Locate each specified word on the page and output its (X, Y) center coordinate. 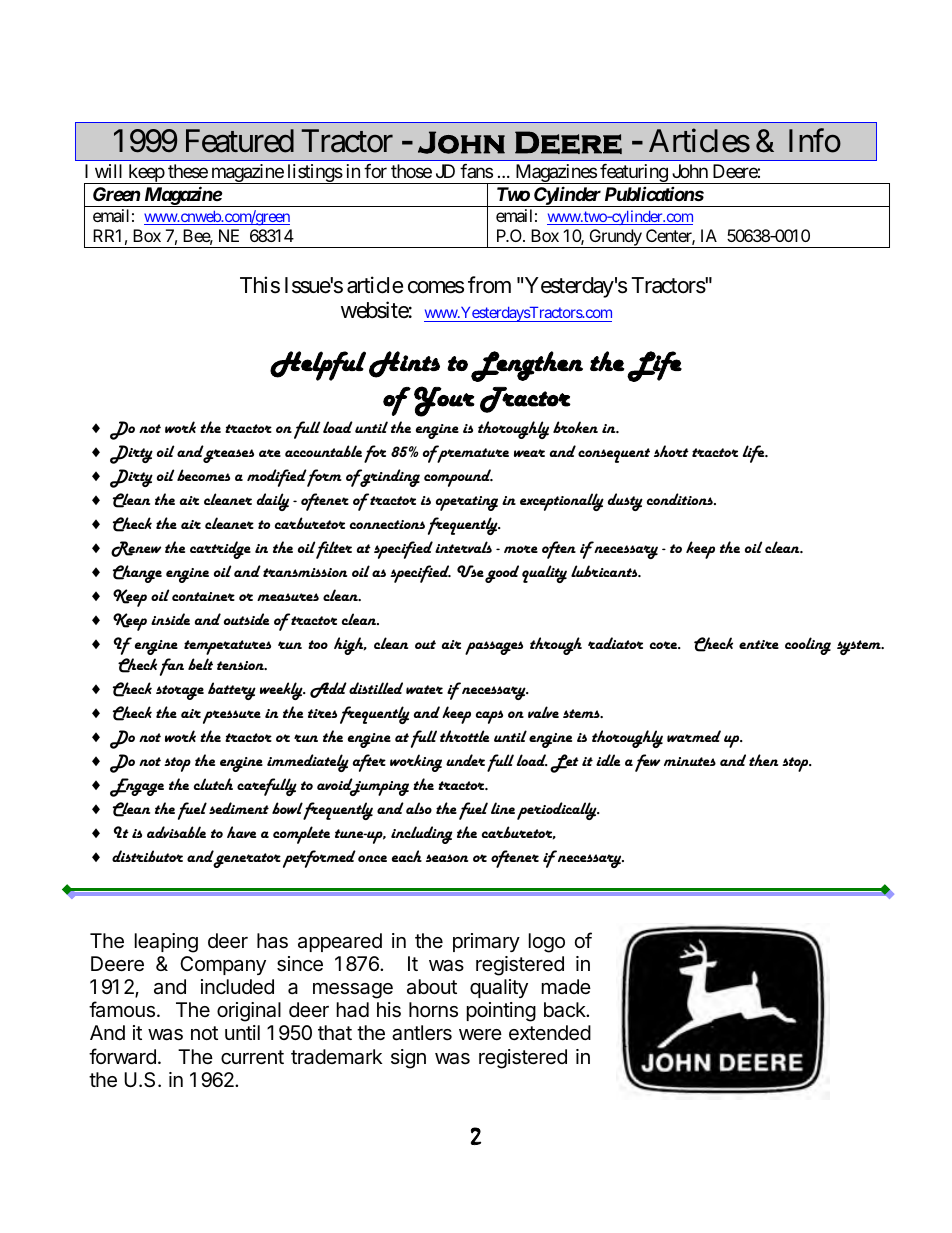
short (671, 451)
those (411, 171)
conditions (681, 499)
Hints (404, 364)
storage (180, 692)
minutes (690, 761)
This (260, 285)
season (447, 858)
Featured (240, 141)
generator (247, 859)
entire (759, 644)
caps (489, 717)
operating (467, 503)
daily (273, 502)
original (249, 1012)
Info (815, 141)
